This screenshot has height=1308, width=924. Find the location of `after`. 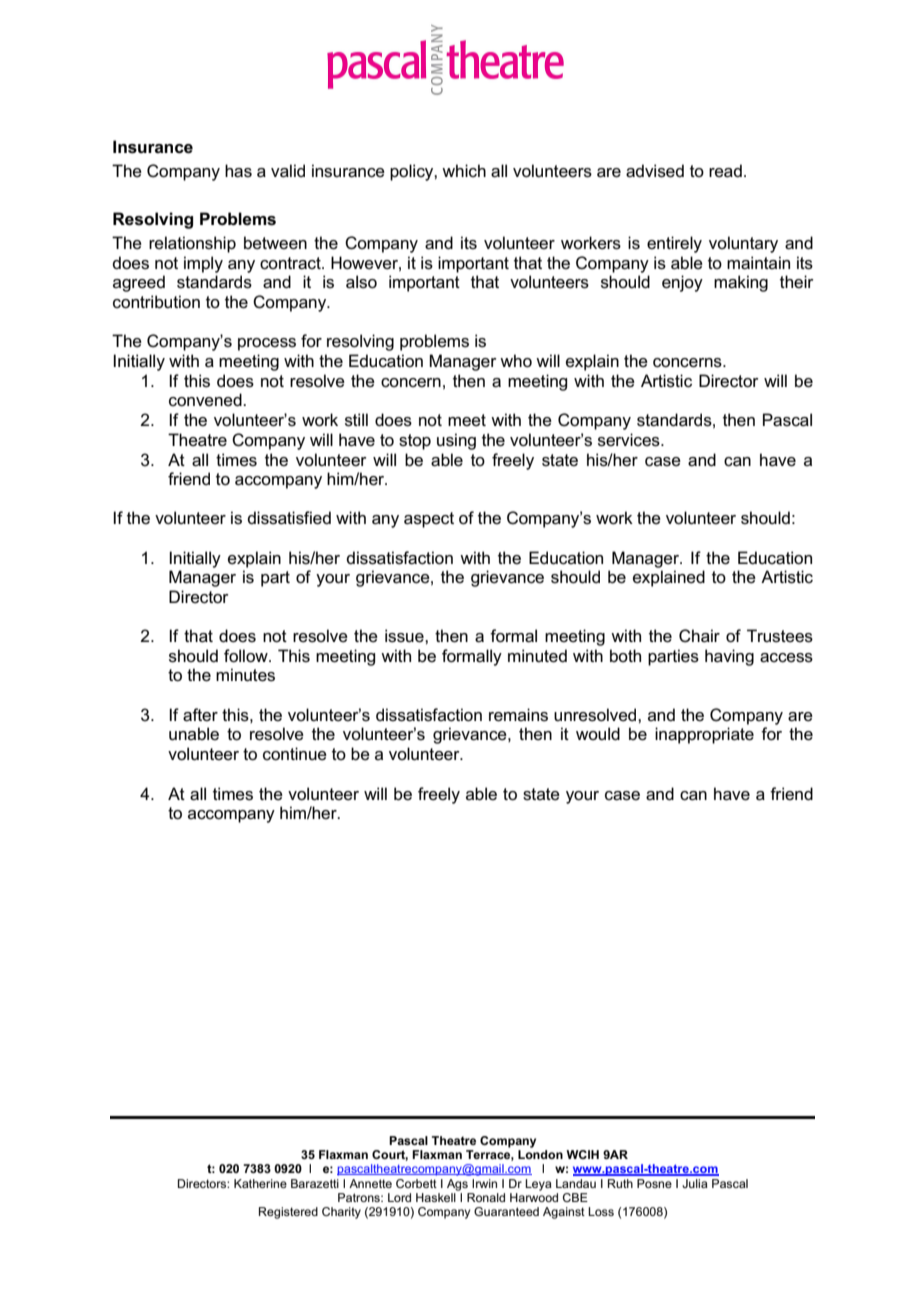

after is located at coordinates (200, 715).
